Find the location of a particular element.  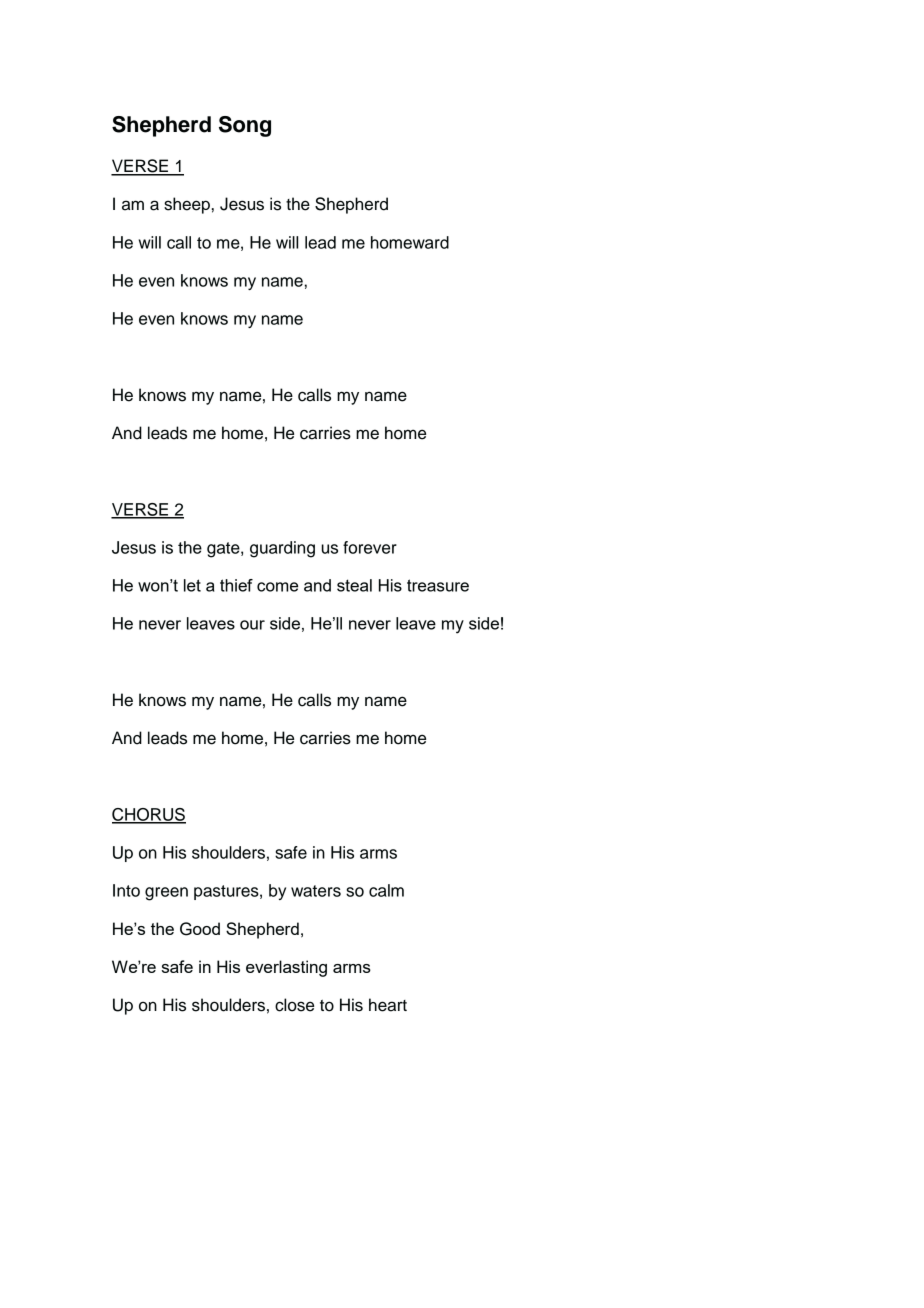

guarding is located at coordinates (282, 549).
